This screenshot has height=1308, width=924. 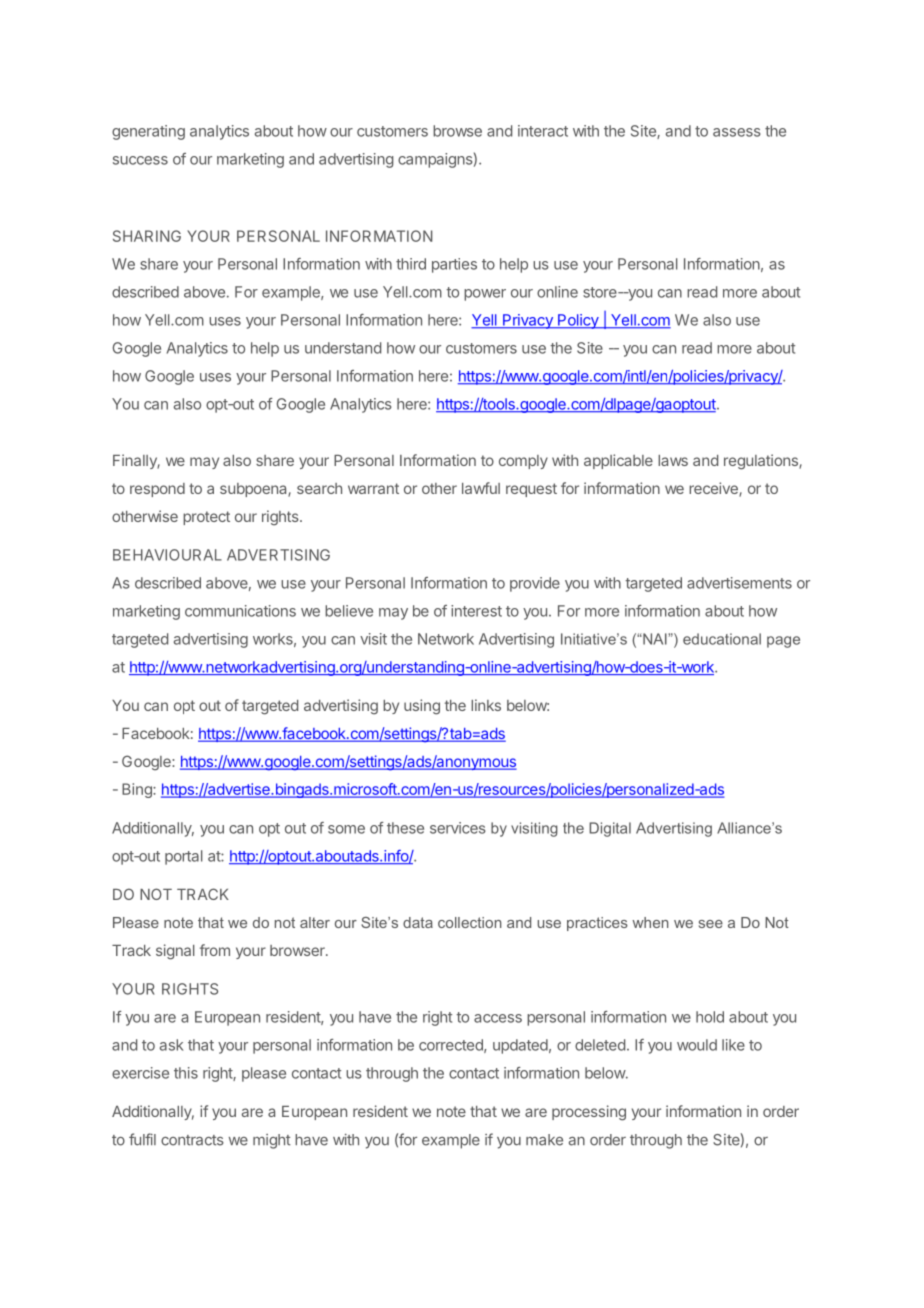 What do you see at coordinates (543, 131) in the screenshot?
I see `interact` at bounding box center [543, 131].
